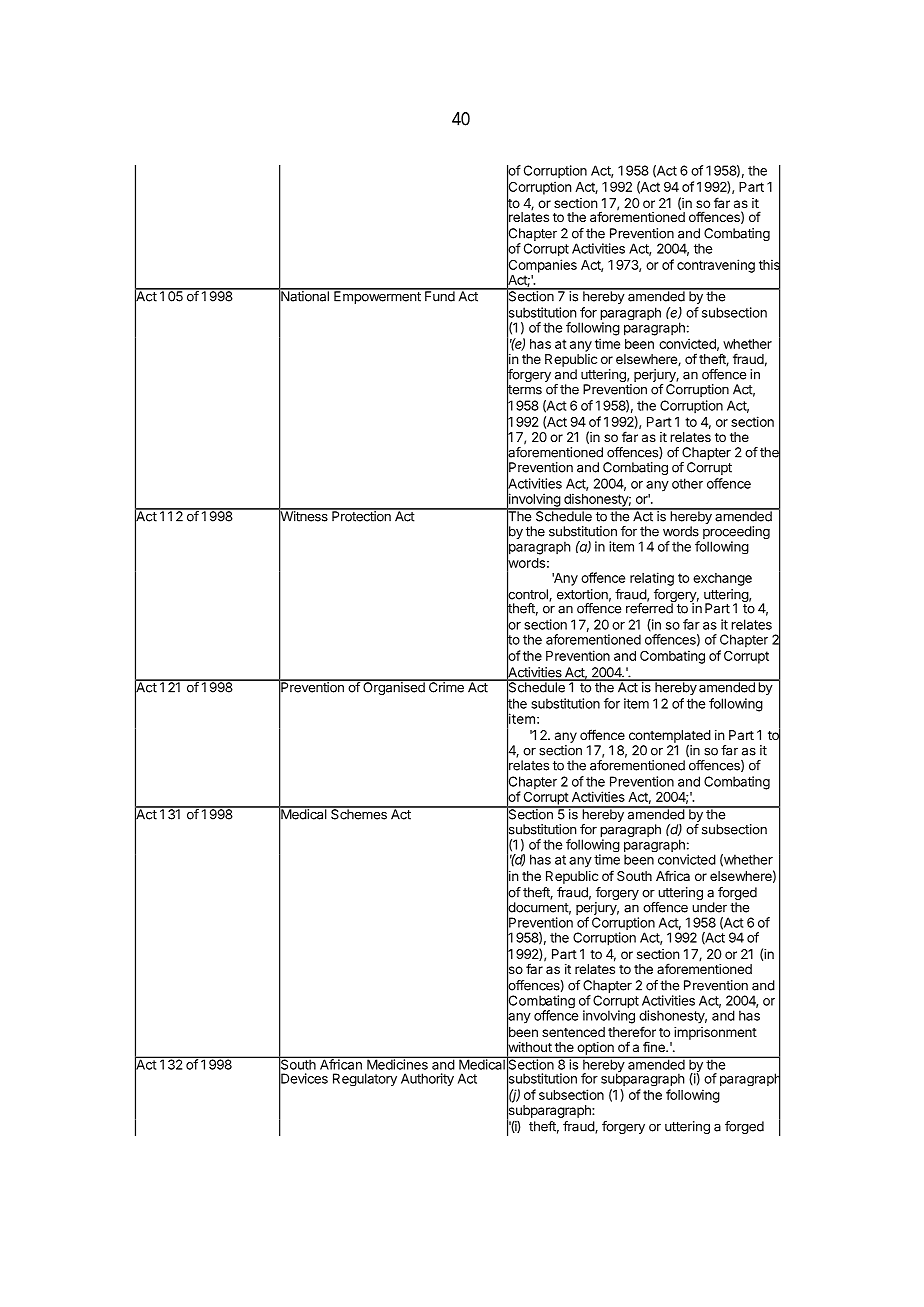 This screenshot has width=924, height=1307. What do you see at coordinates (377, 296) in the screenshot?
I see `Empowerment` at bounding box center [377, 296].
